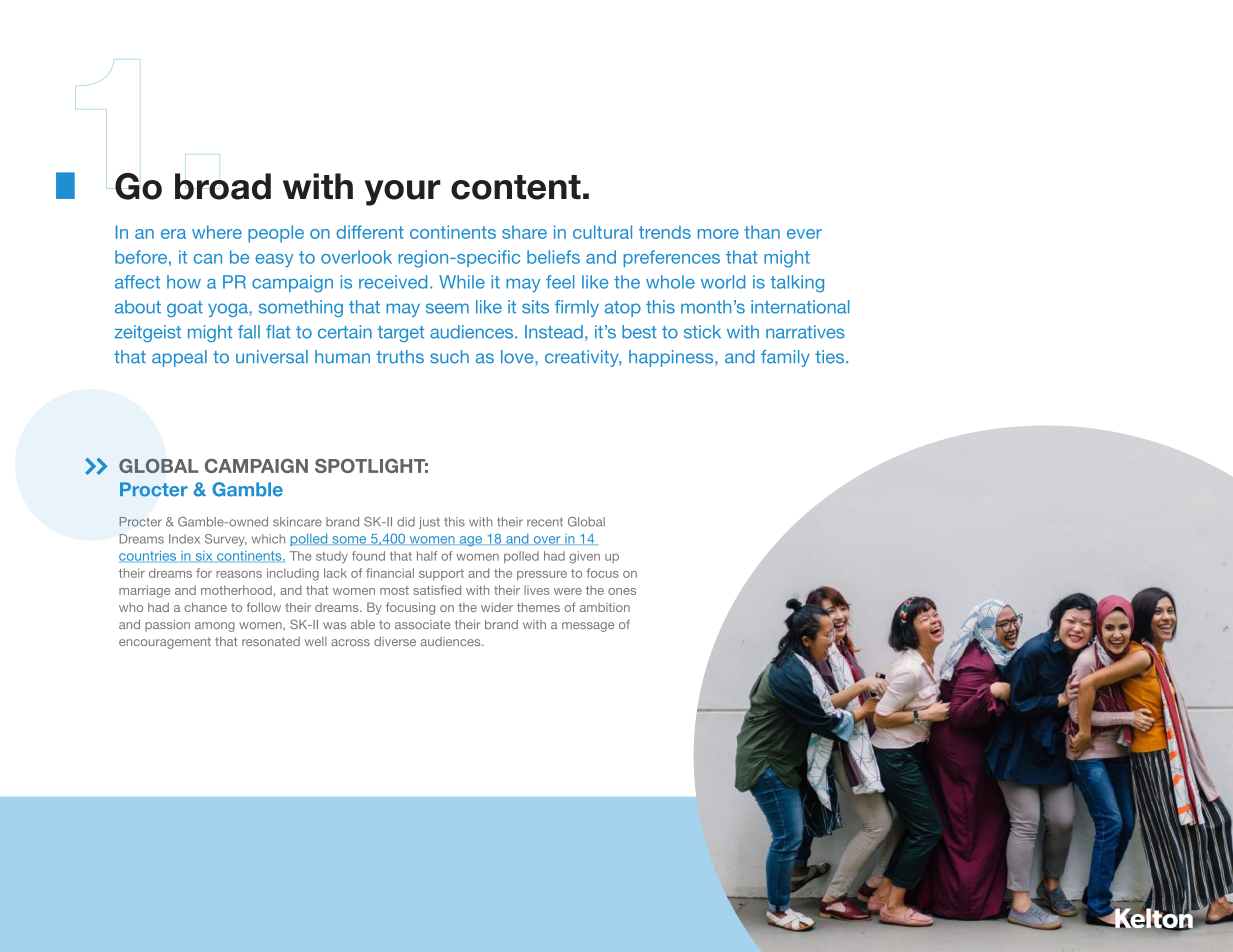 The image size is (1233, 952). I want to click on among, so click(215, 627).
